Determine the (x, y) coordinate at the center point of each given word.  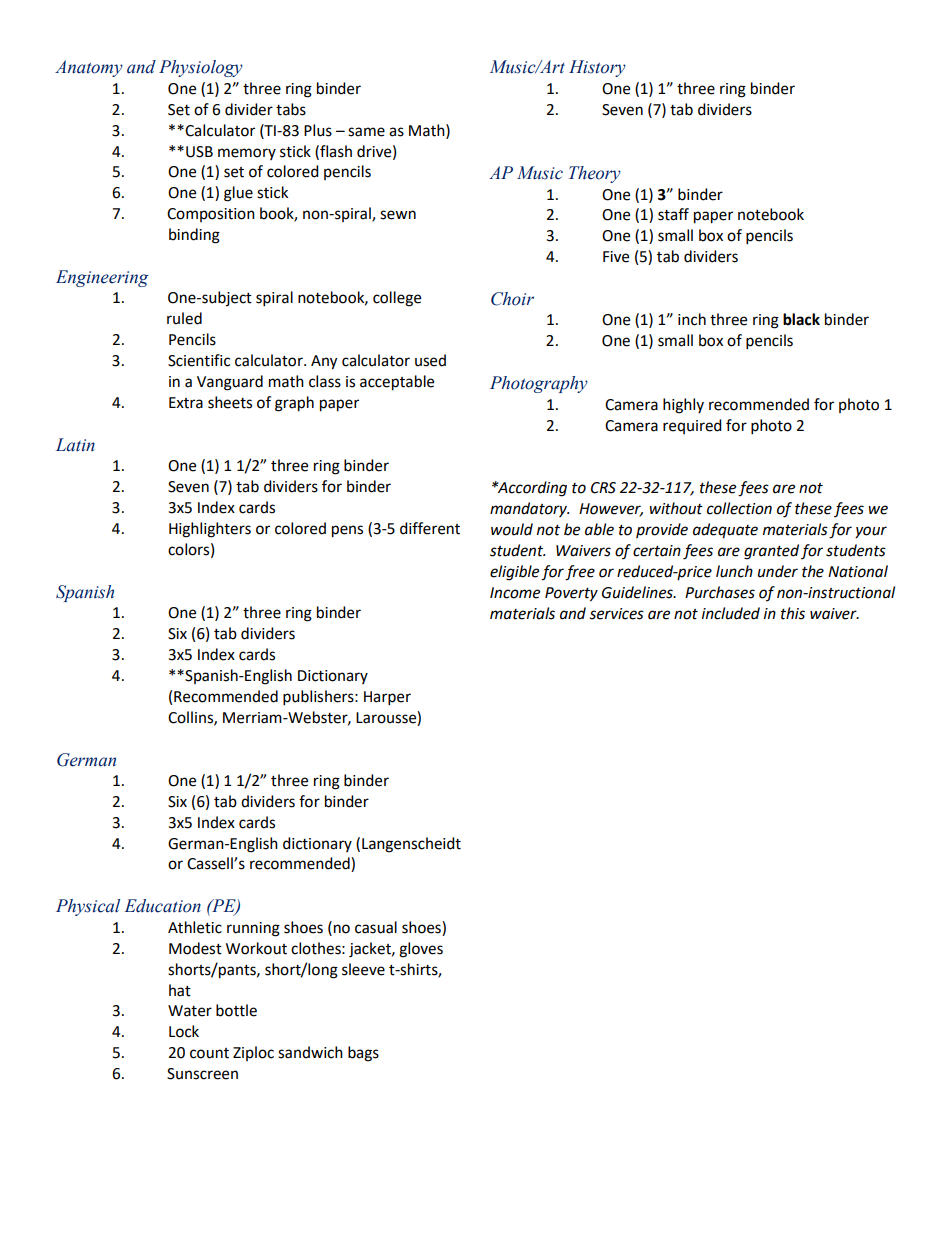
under (778, 571)
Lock (184, 1031)
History (597, 68)
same (366, 132)
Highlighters (210, 530)
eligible (514, 573)
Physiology (201, 68)
